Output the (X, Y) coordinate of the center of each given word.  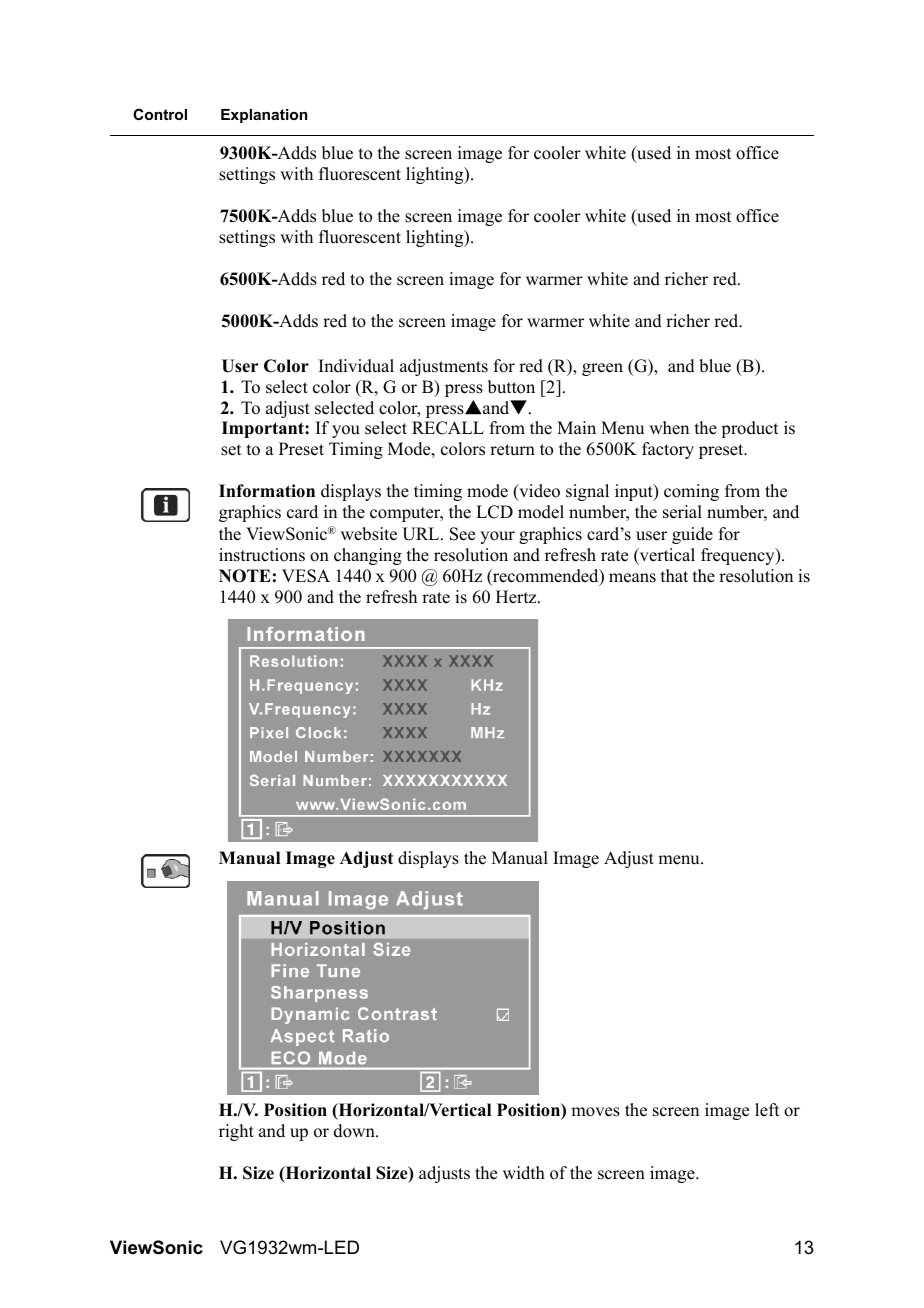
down (355, 1131)
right (236, 1132)
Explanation (264, 116)
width (524, 1173)
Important (264, 429)
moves (595, 1112)
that (674, 575)
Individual (356, 366)
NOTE (245, 576)
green (602, 369)
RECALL (448, 428)
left (767, 1110)
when (669, 428)
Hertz (517, 597)
